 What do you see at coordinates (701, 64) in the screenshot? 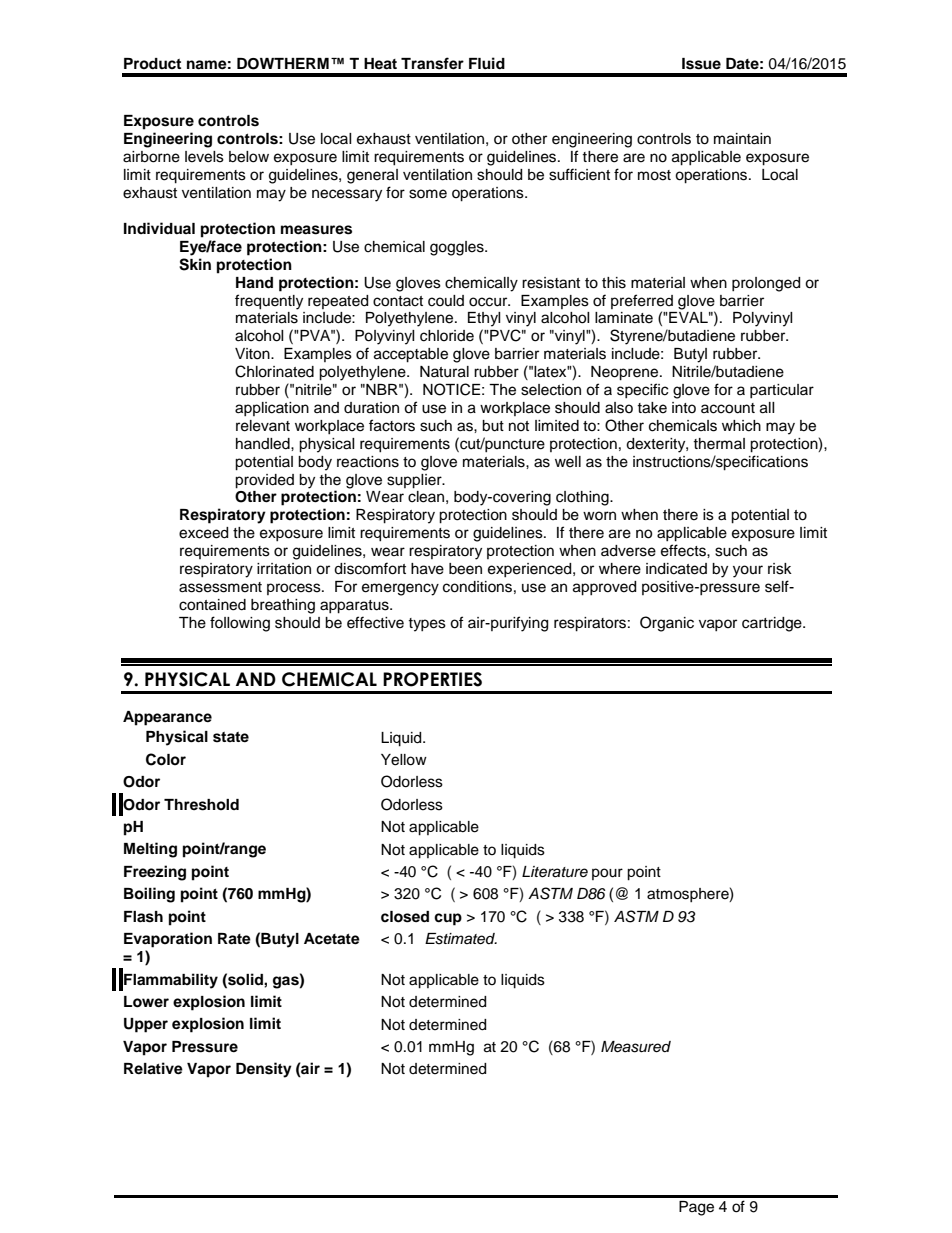
I see `Issue` at bounding box center [701, 64].
